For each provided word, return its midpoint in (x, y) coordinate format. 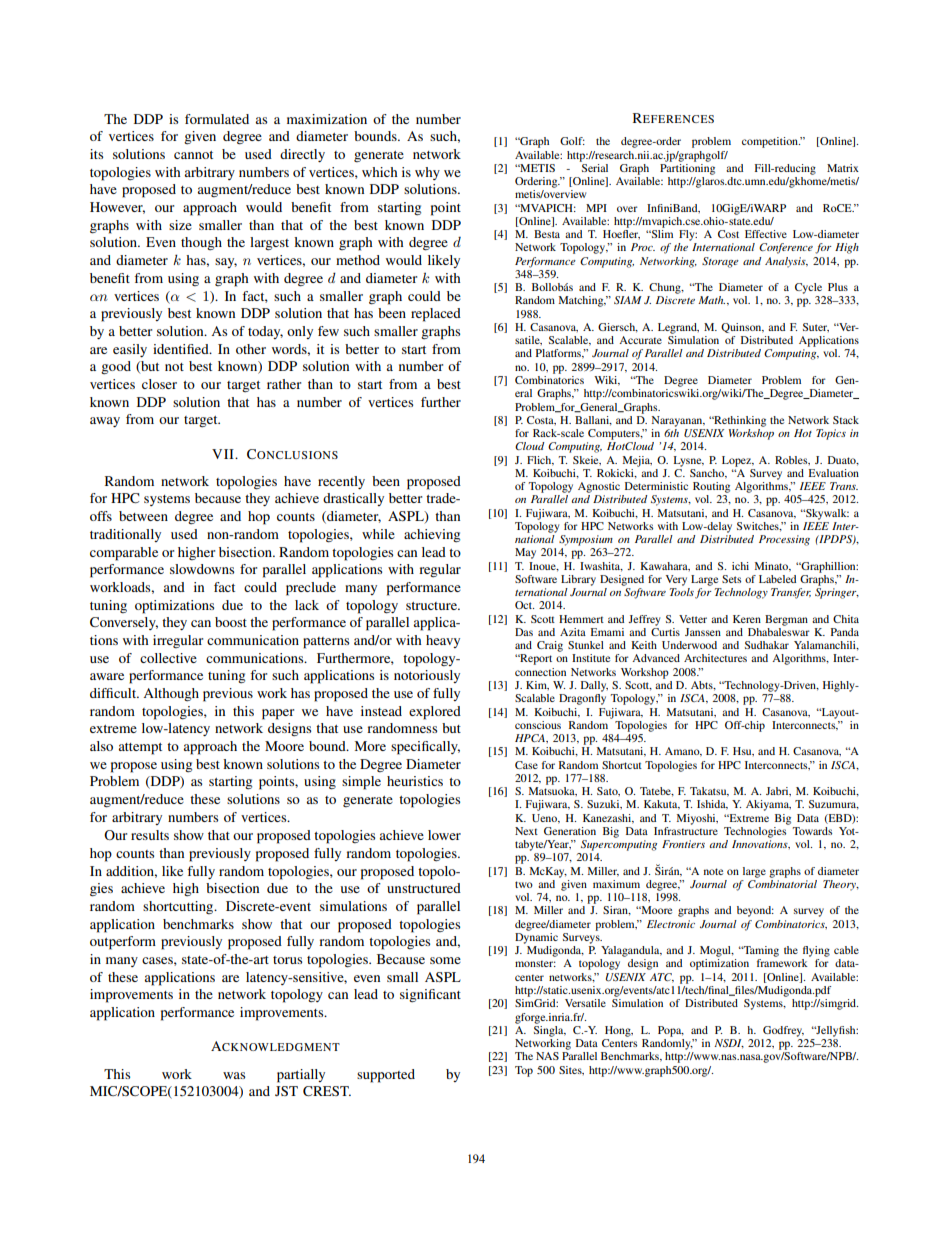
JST (286, 1091)
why (427, 173)
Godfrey (783, 1031)
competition (771, 142)
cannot (193, 155)
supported (386, 1076)
